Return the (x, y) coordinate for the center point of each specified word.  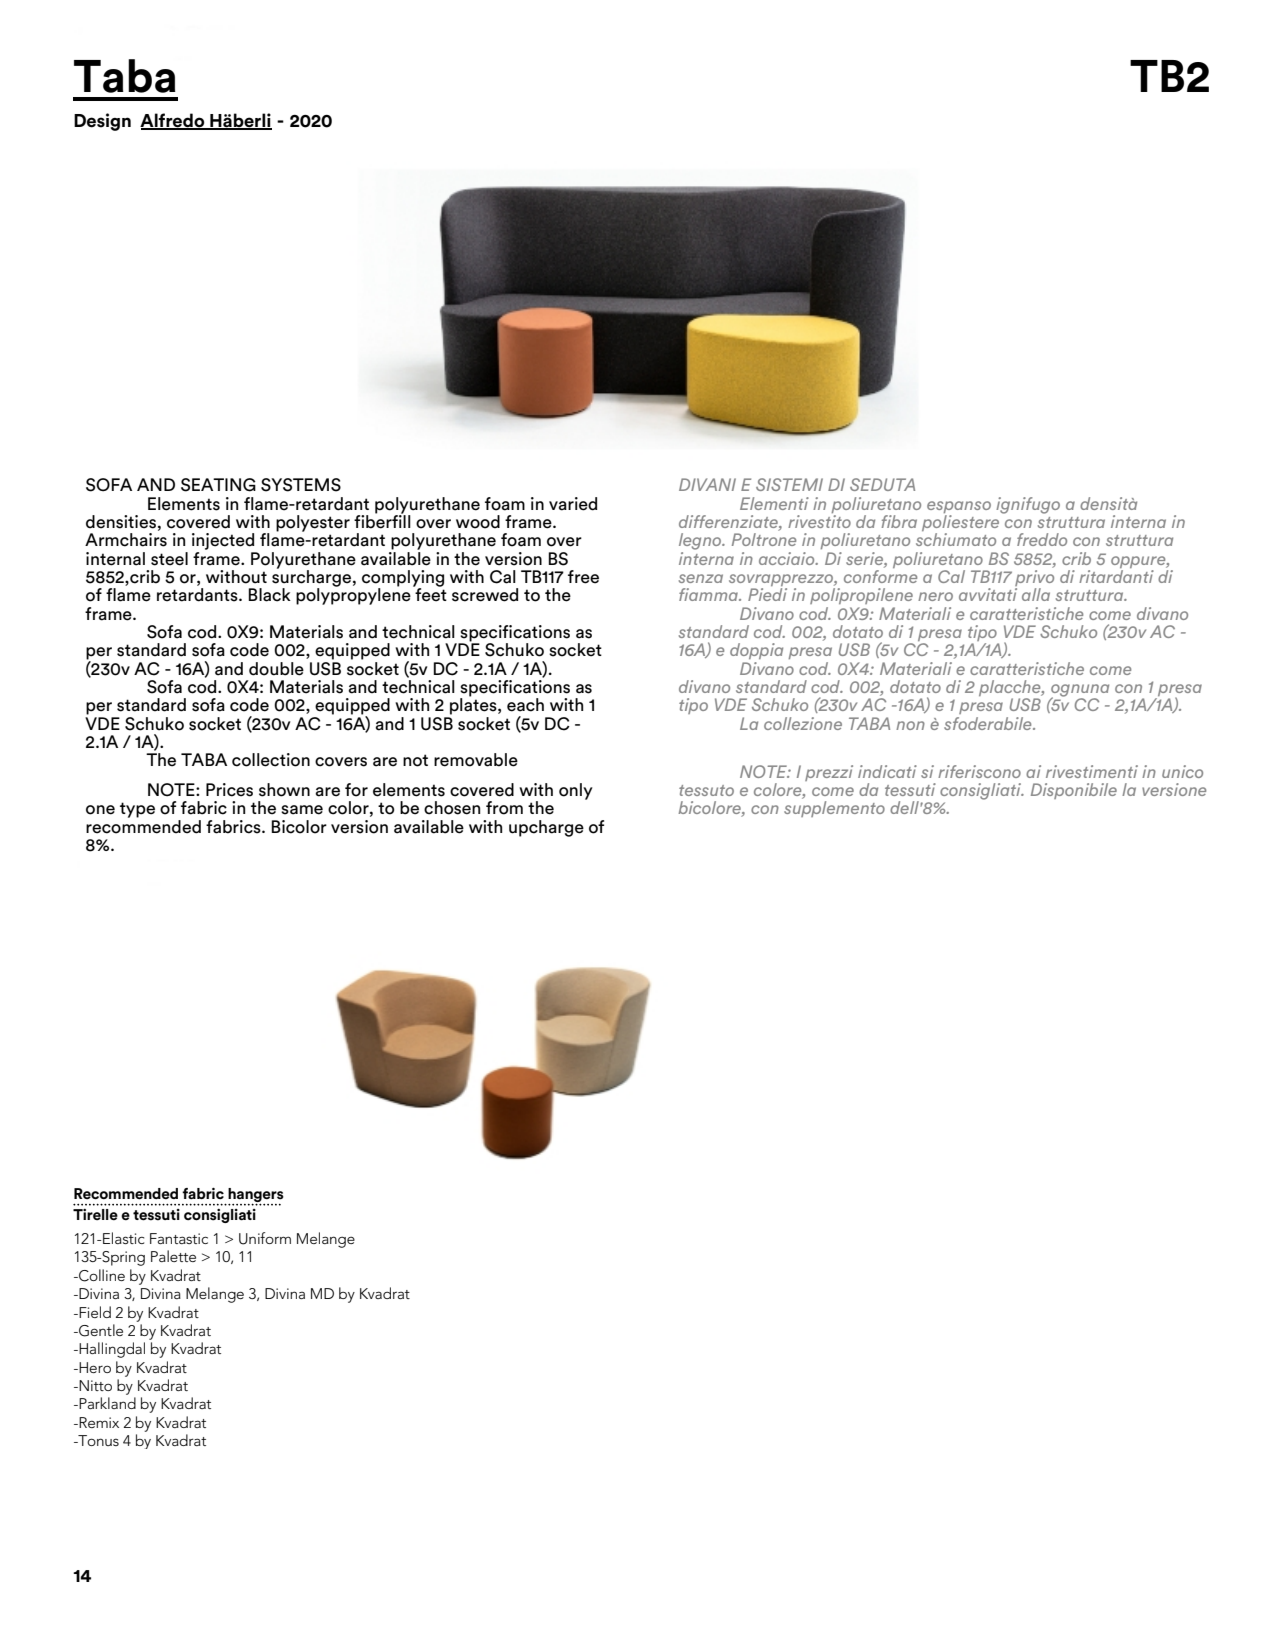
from (504, 808)
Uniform (265, 1238)
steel (169, 559)
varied (573, 504)
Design (102, 122)
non (910, 725)
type (137, 810)
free (583, 577)
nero (935, 596)
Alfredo (173, 121)
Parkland (106, 1403)
